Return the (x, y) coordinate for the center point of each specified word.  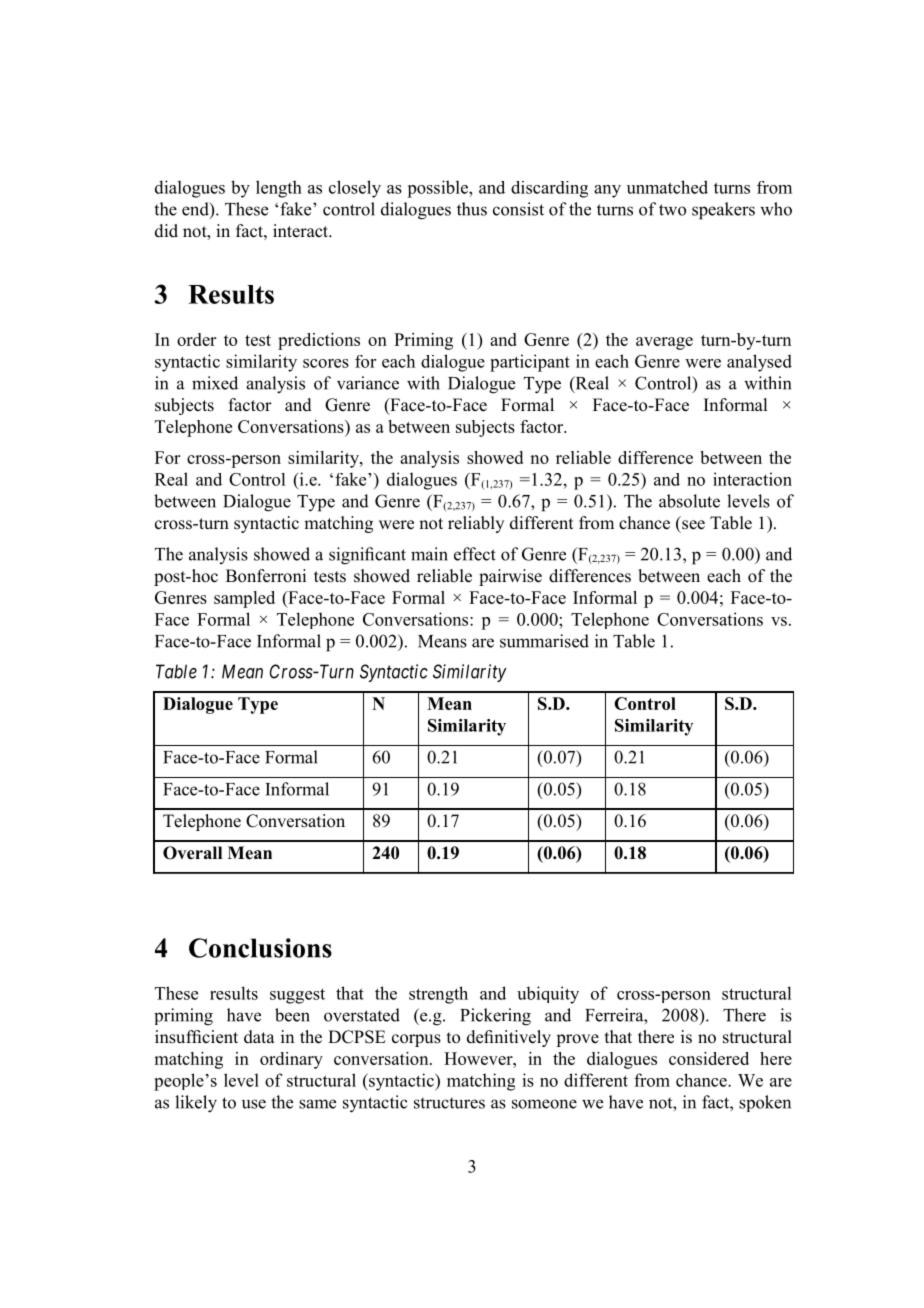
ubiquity (548, 995)
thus (472, 209)
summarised (544, 641)
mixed (215, 383)
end (196, 210)
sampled (244, 599)
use (254, 1104)
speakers (723, 211)
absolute (689, 501)
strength (438, 995)
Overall (192, 853)
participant (530, 363)
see (693, 525)
